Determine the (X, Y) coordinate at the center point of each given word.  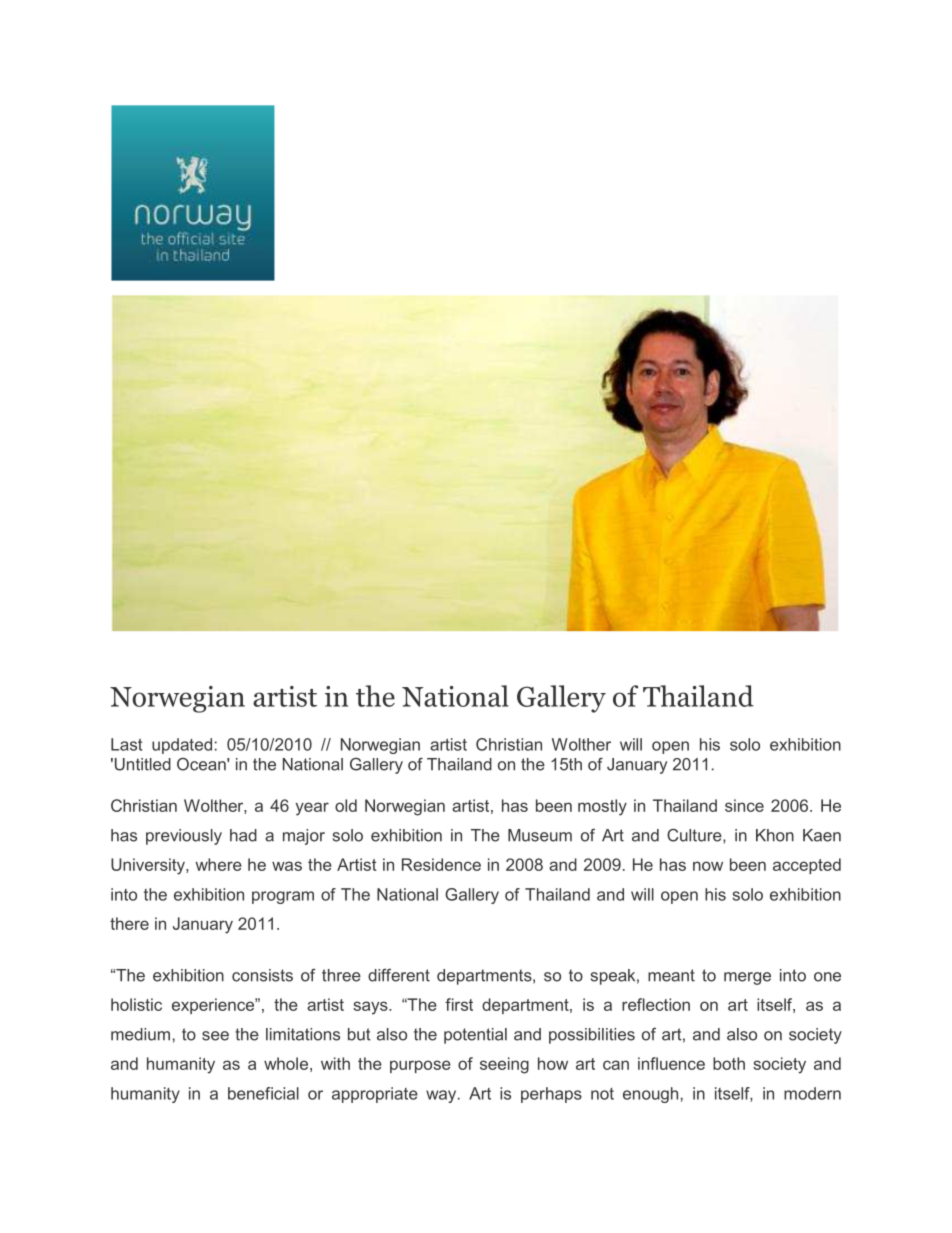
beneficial (263, 1093)
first (459, 1004)
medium (140, 1034)
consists (262, 975)
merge (747, 978)
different (399, 975)
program (283, 897)
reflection (656, 1004)
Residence (441, 864)
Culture (695, 836)
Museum (540, 835)
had (243, 835)
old (346, 805)
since (744, 805)
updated (182, 746)
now (708, 866)
